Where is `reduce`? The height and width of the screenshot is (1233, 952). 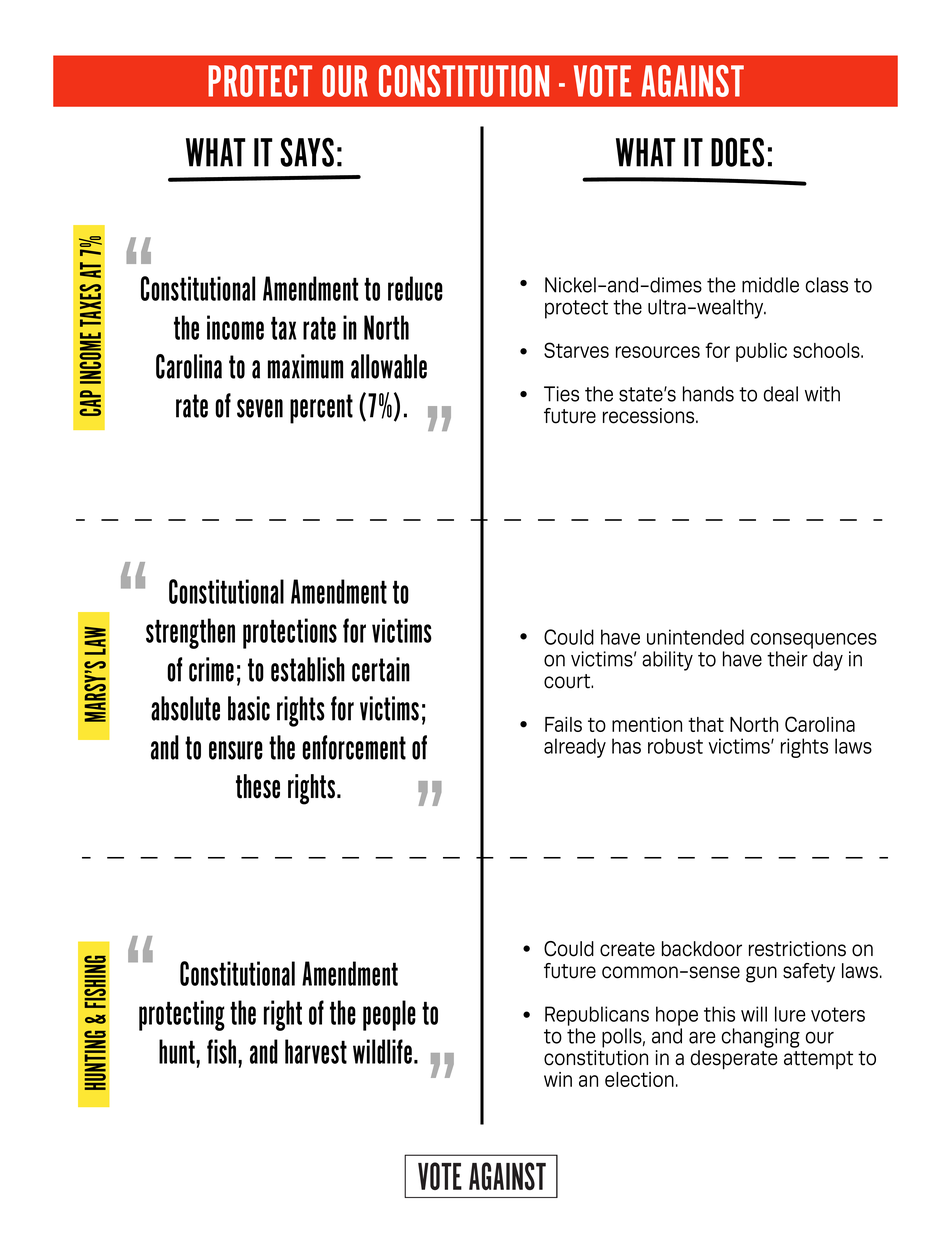
reduce is located at coordinates (415, 288).
